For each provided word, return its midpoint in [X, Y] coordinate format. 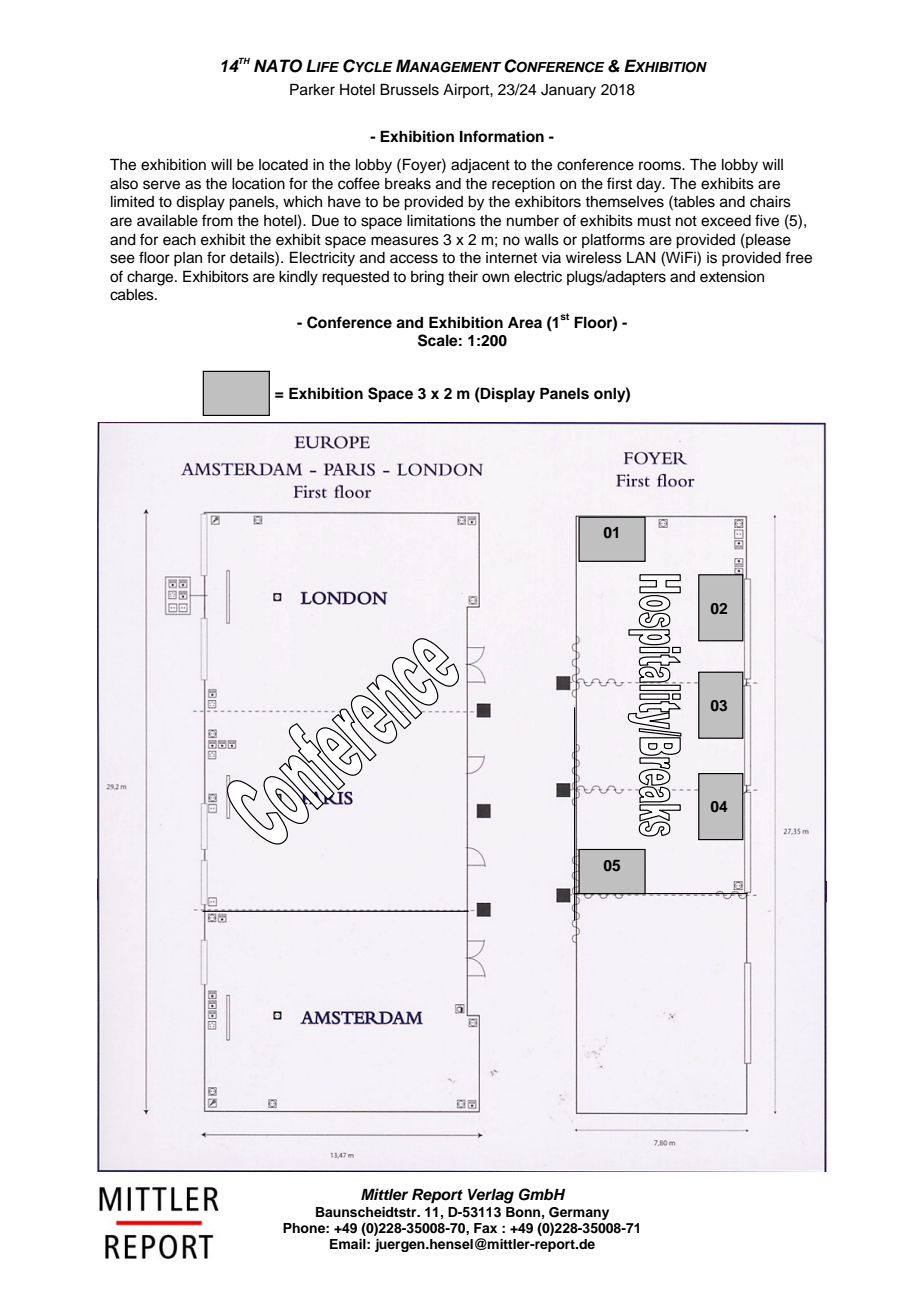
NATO [278, 66]
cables [133, 295]
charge [151, 278]
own [495, 278]
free [798, 257]
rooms [661, 166]
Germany [579, 1213]
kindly [298, 278]
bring [427, 278]
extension [732, 277]
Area [525, 322]
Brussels [409, 89]
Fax [485, 1228]
